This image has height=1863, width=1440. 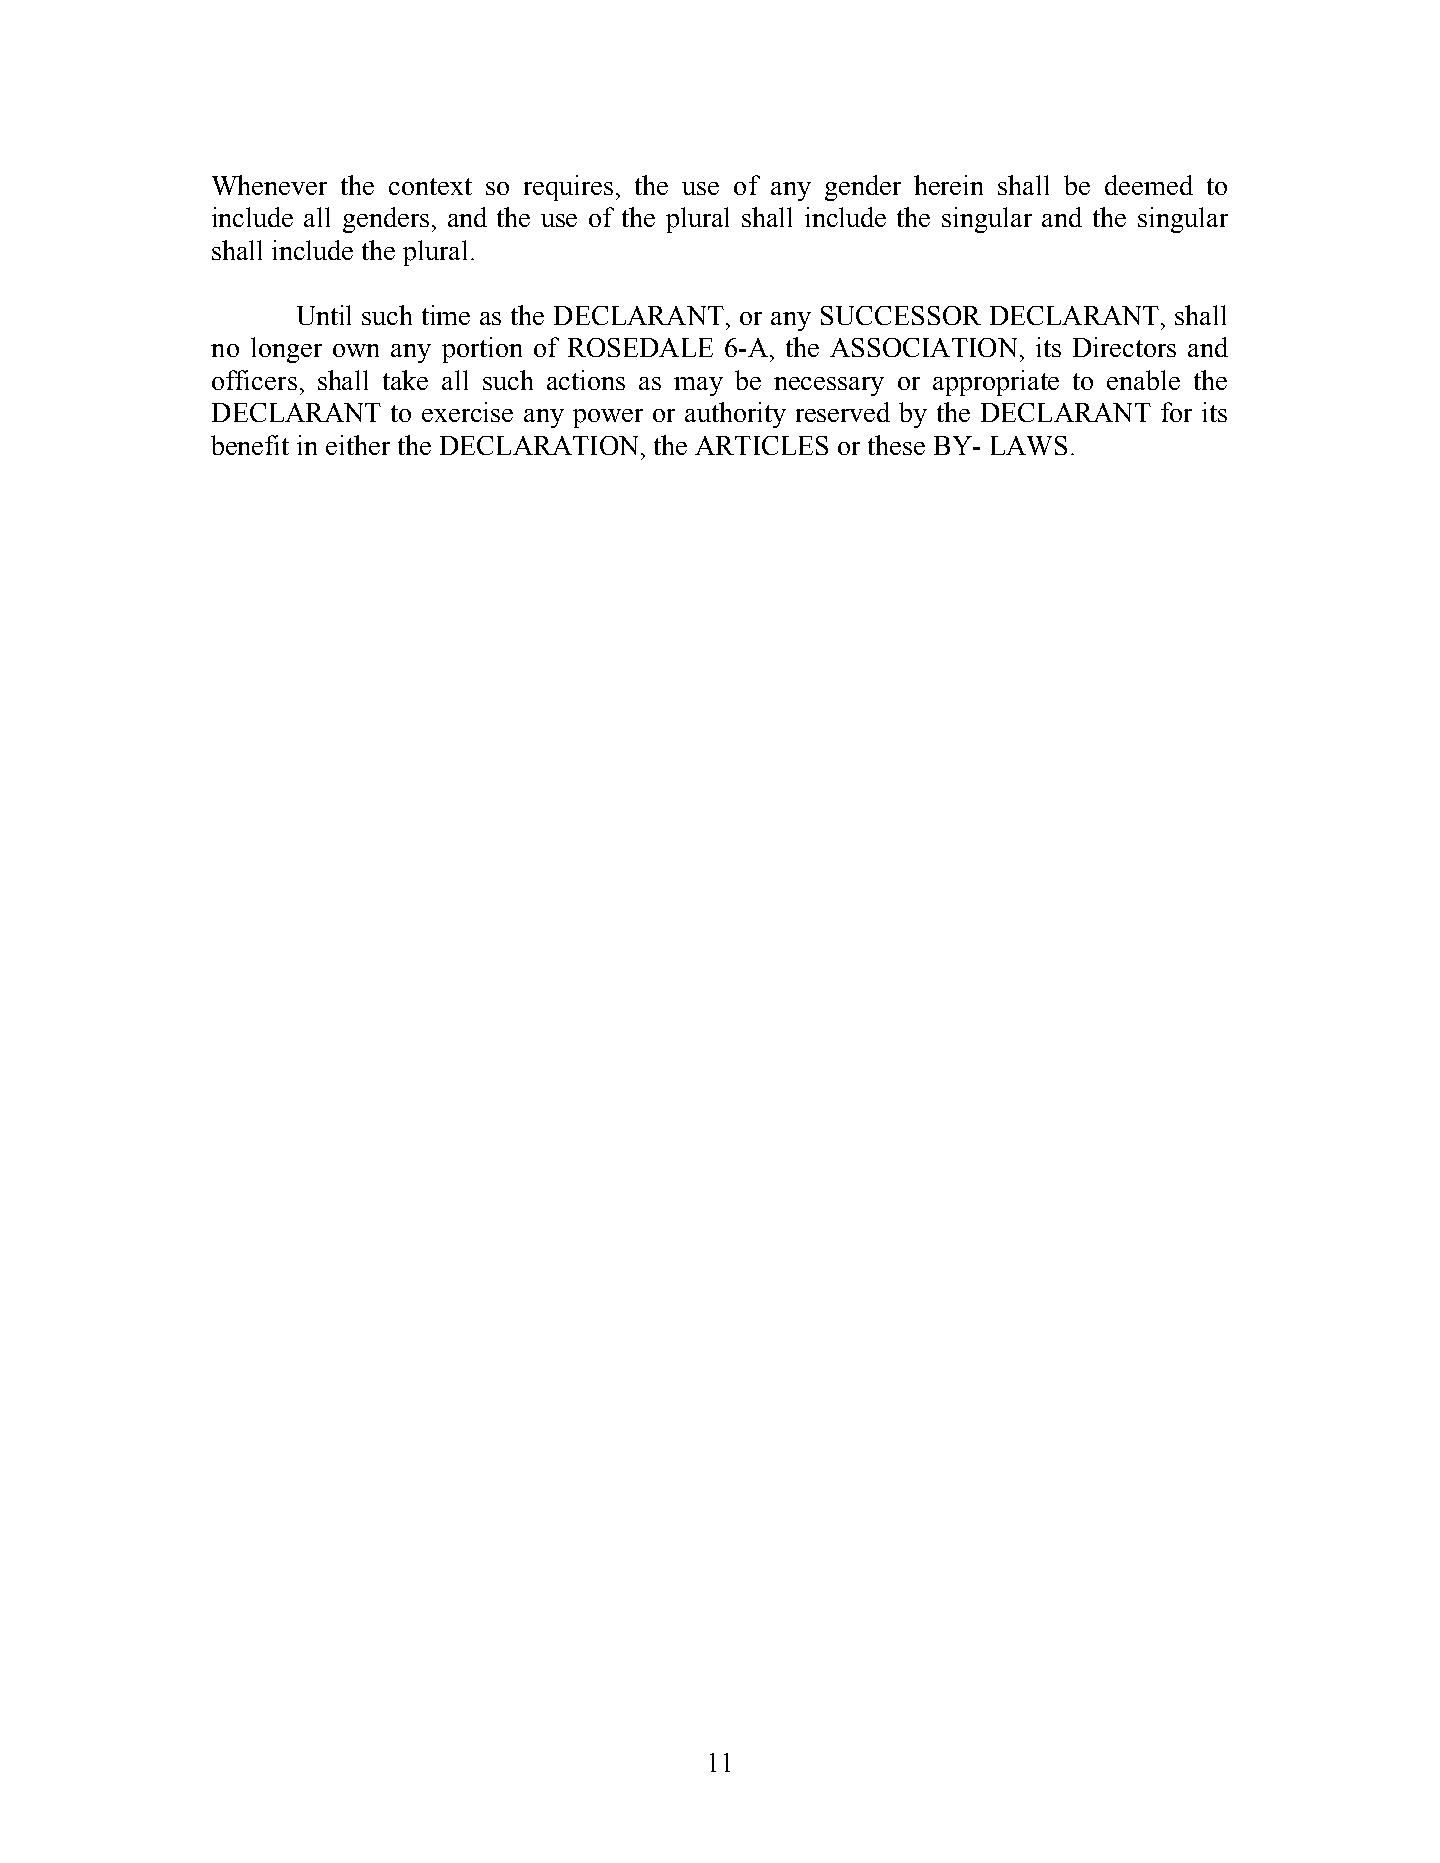 I want to click on ROSEDALE, so click(x=640, y=347).
